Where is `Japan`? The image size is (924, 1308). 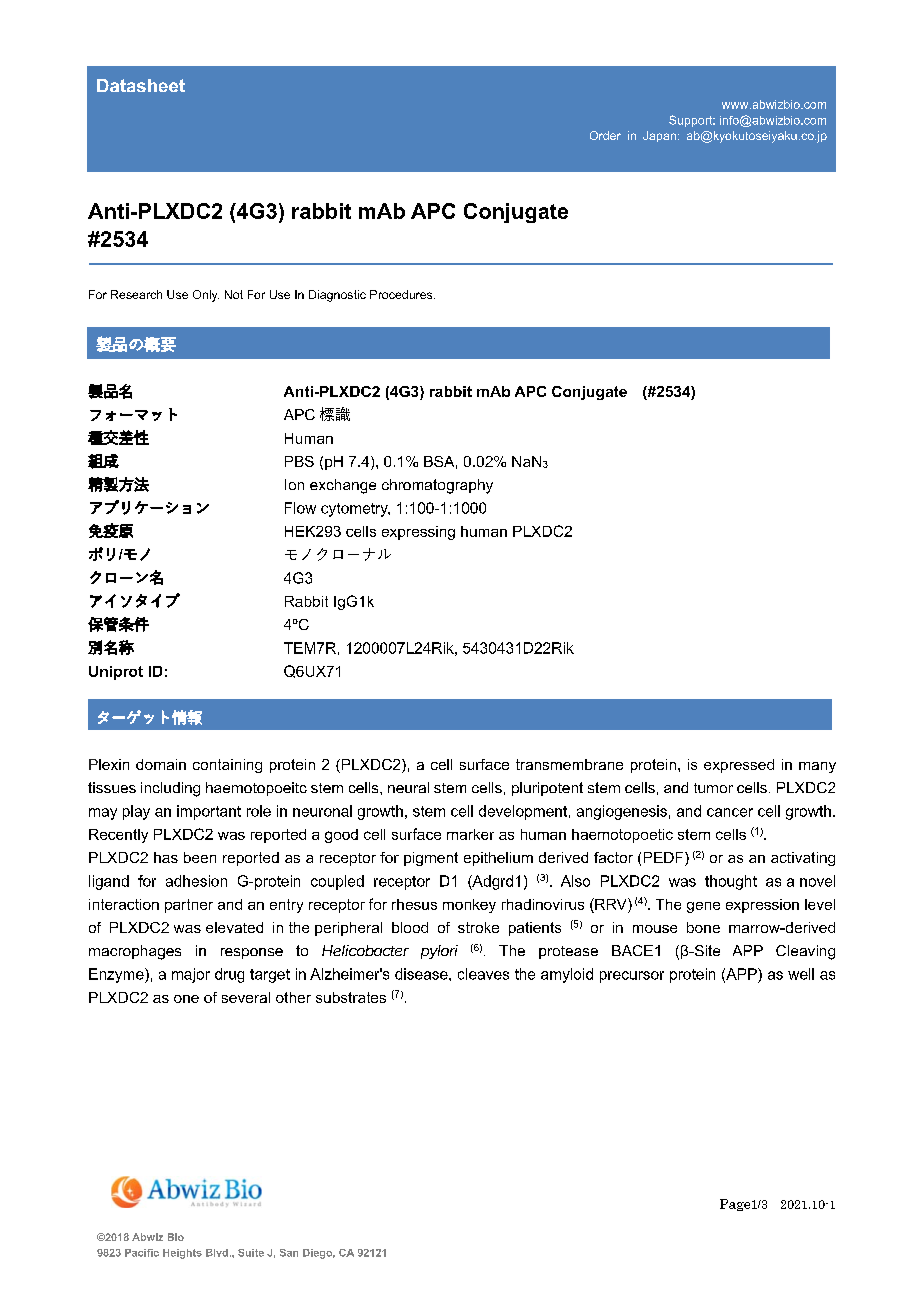 Japan is located at coordinates (659, 136).
